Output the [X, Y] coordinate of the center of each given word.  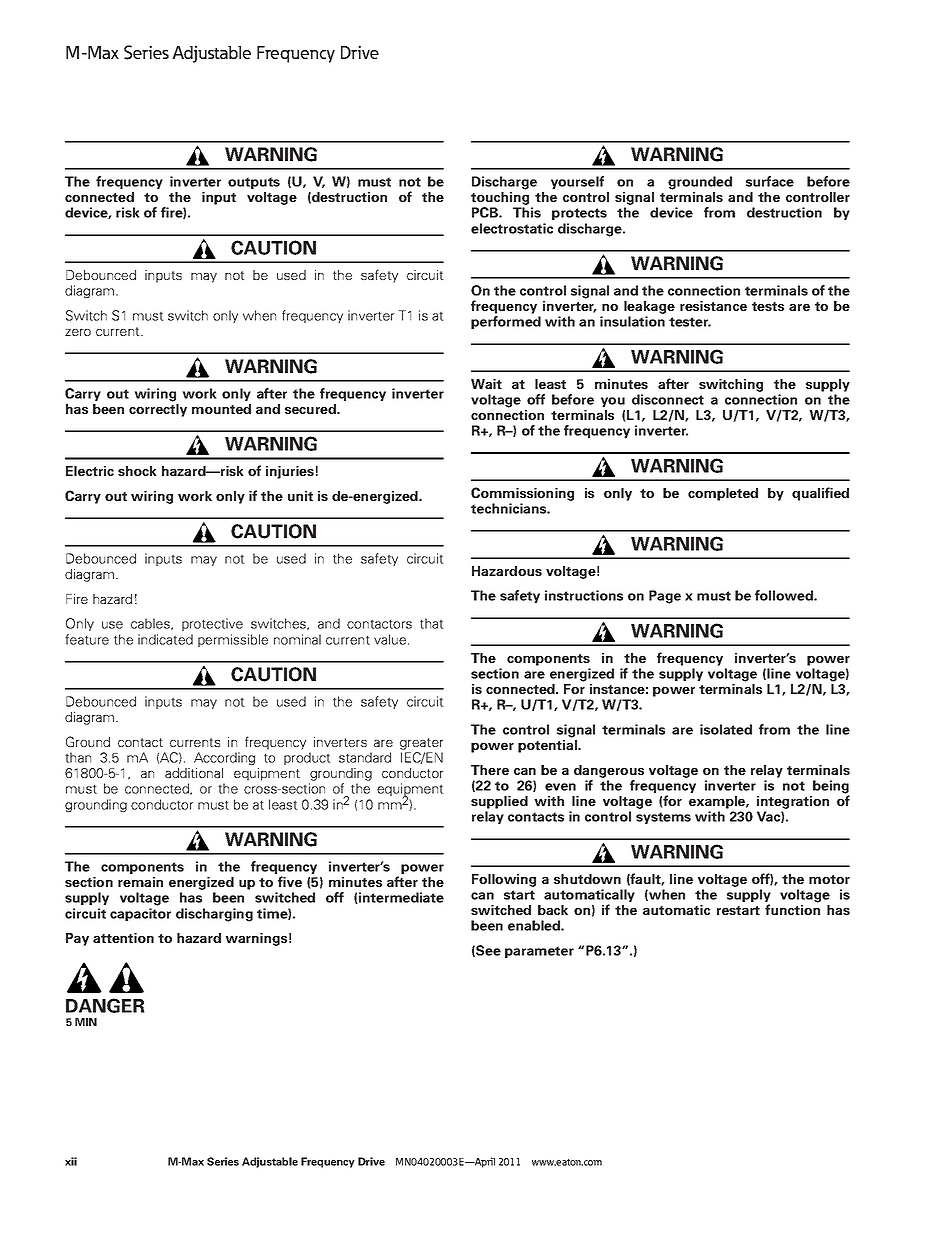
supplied [499, 804]
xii [71, 1161]
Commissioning [522, 494]
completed [723, 494]
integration [793, 804]
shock [137, 471]
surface [770, 181]
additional [194, 773]
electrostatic [512, 228]
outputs [254, 183]
